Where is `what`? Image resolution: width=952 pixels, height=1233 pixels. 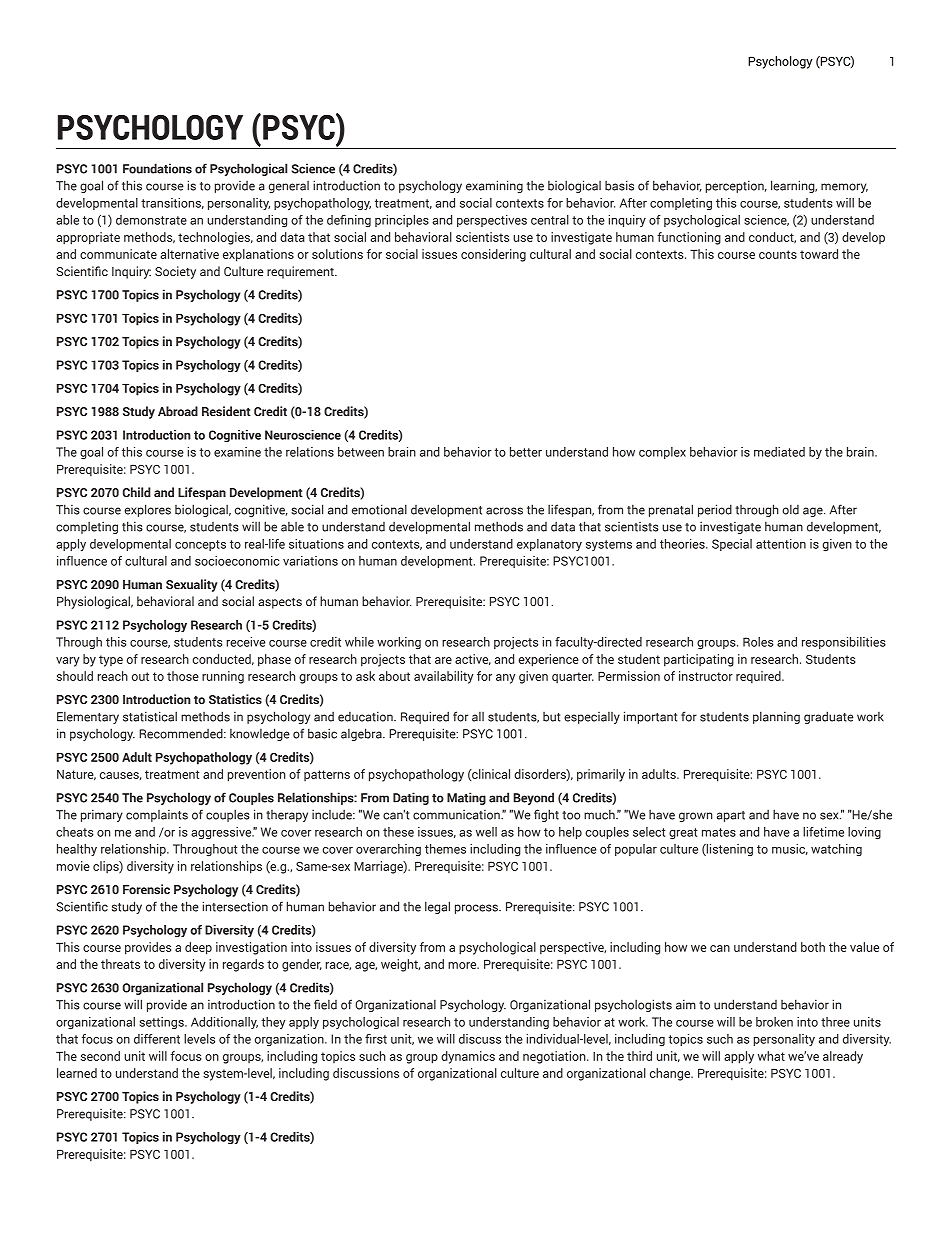 what is located at coordinates (771, 1056).
